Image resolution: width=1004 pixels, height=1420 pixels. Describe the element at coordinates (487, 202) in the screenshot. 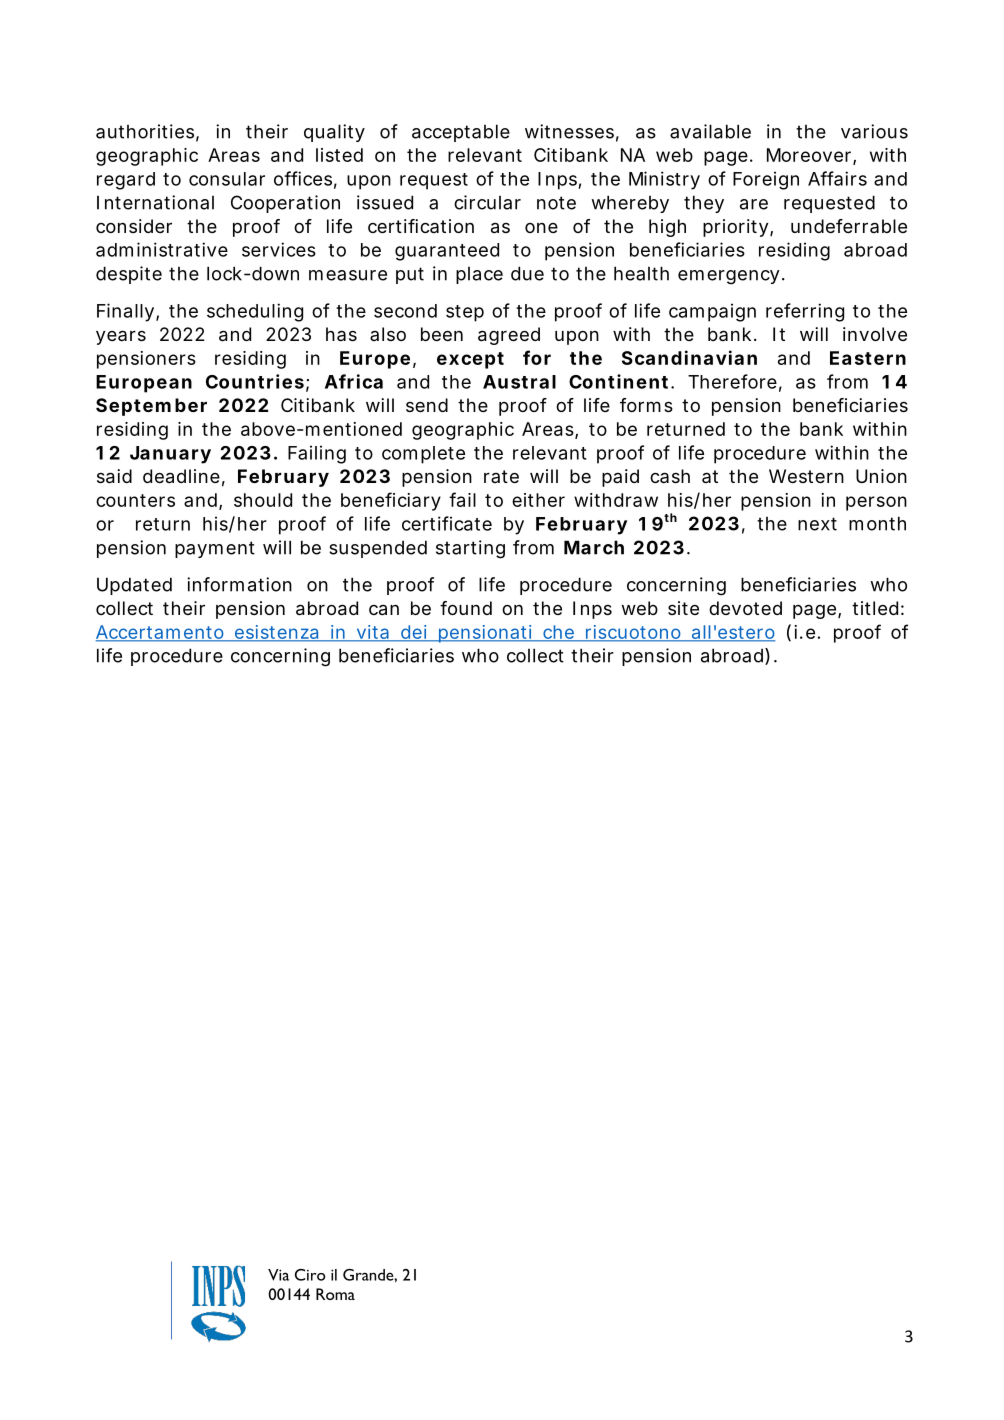

I see `circular` at that location.
